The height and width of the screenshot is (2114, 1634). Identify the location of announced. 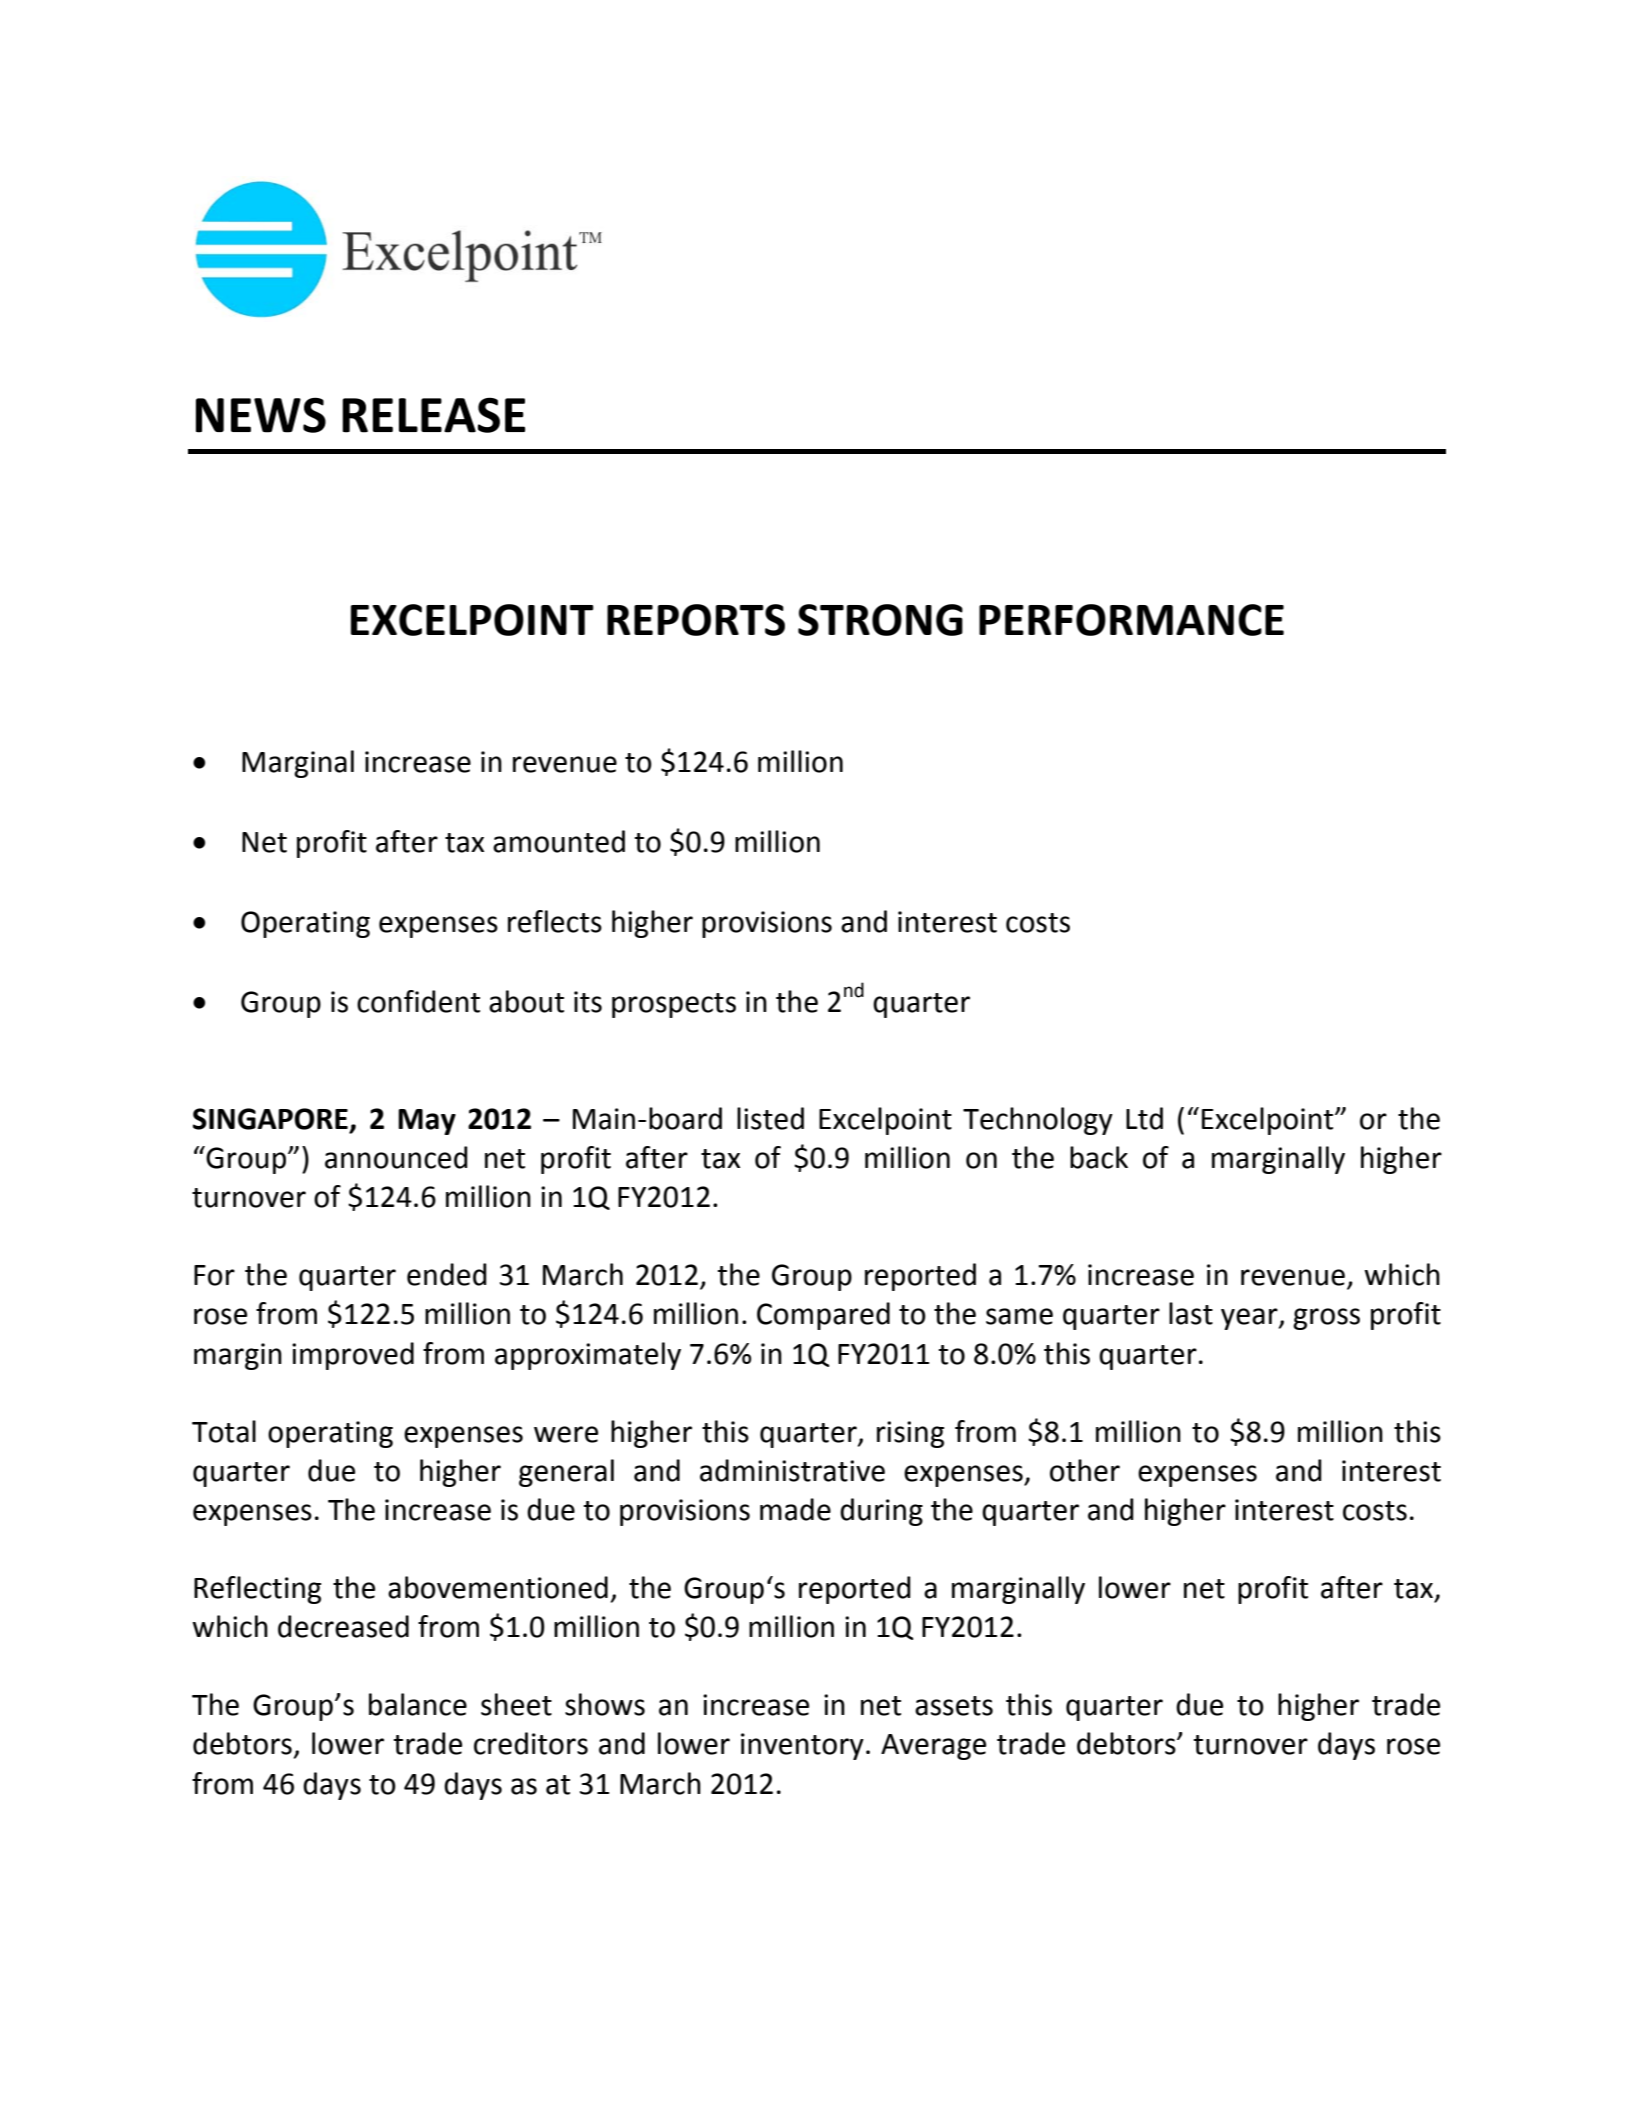
(396, 1157).
